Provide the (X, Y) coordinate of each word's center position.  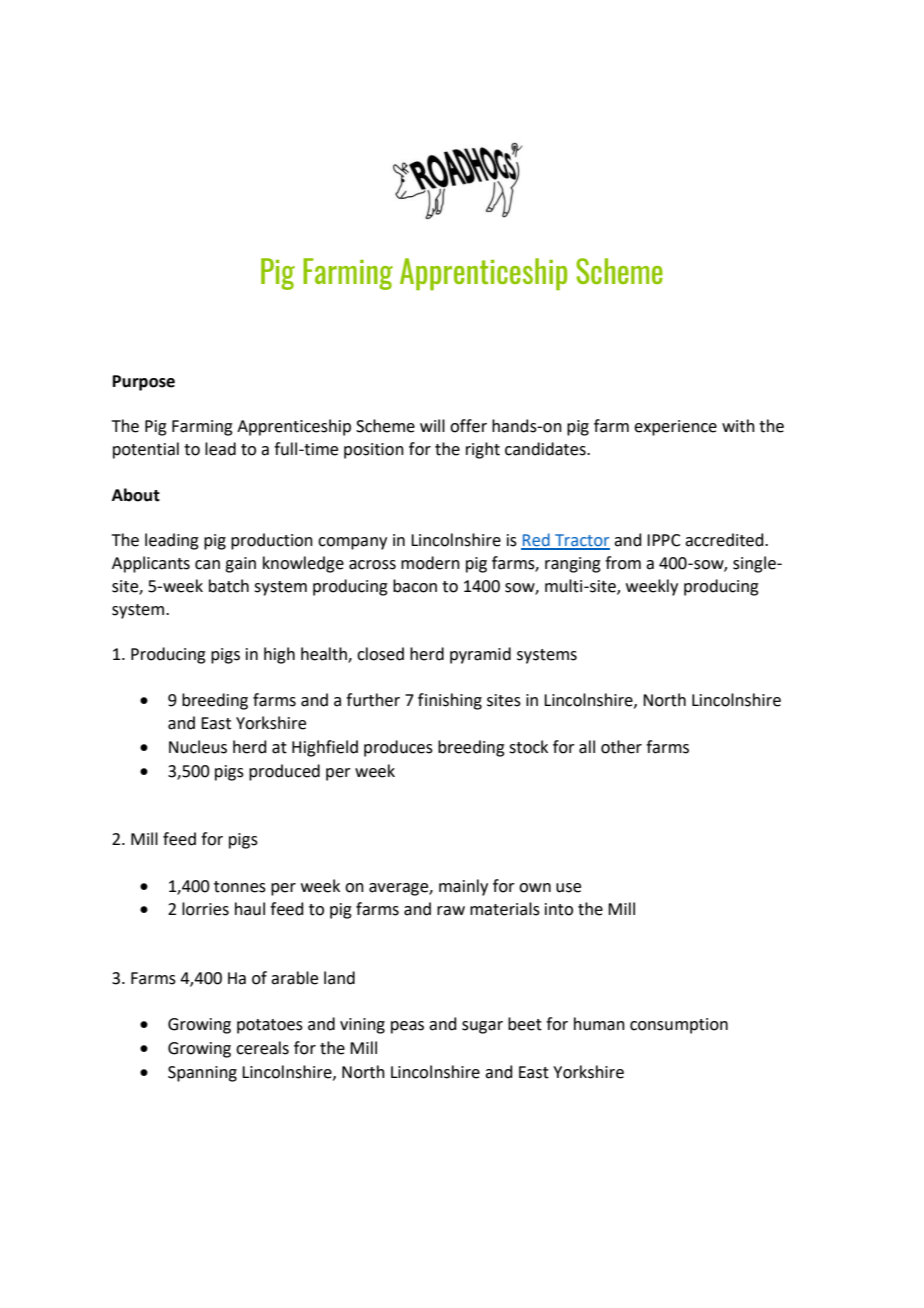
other (621, 747)
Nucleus (198, 747)
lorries (205, 909)
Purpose (144, 383)
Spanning (202, 1074)
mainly (463, 887)
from (623, 563)
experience (675, 428)
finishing (450, 701)
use (568, 888)
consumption (679, 1026)
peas (407, 1027)
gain (240, 565)
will (432, 425)
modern (430, 563)
